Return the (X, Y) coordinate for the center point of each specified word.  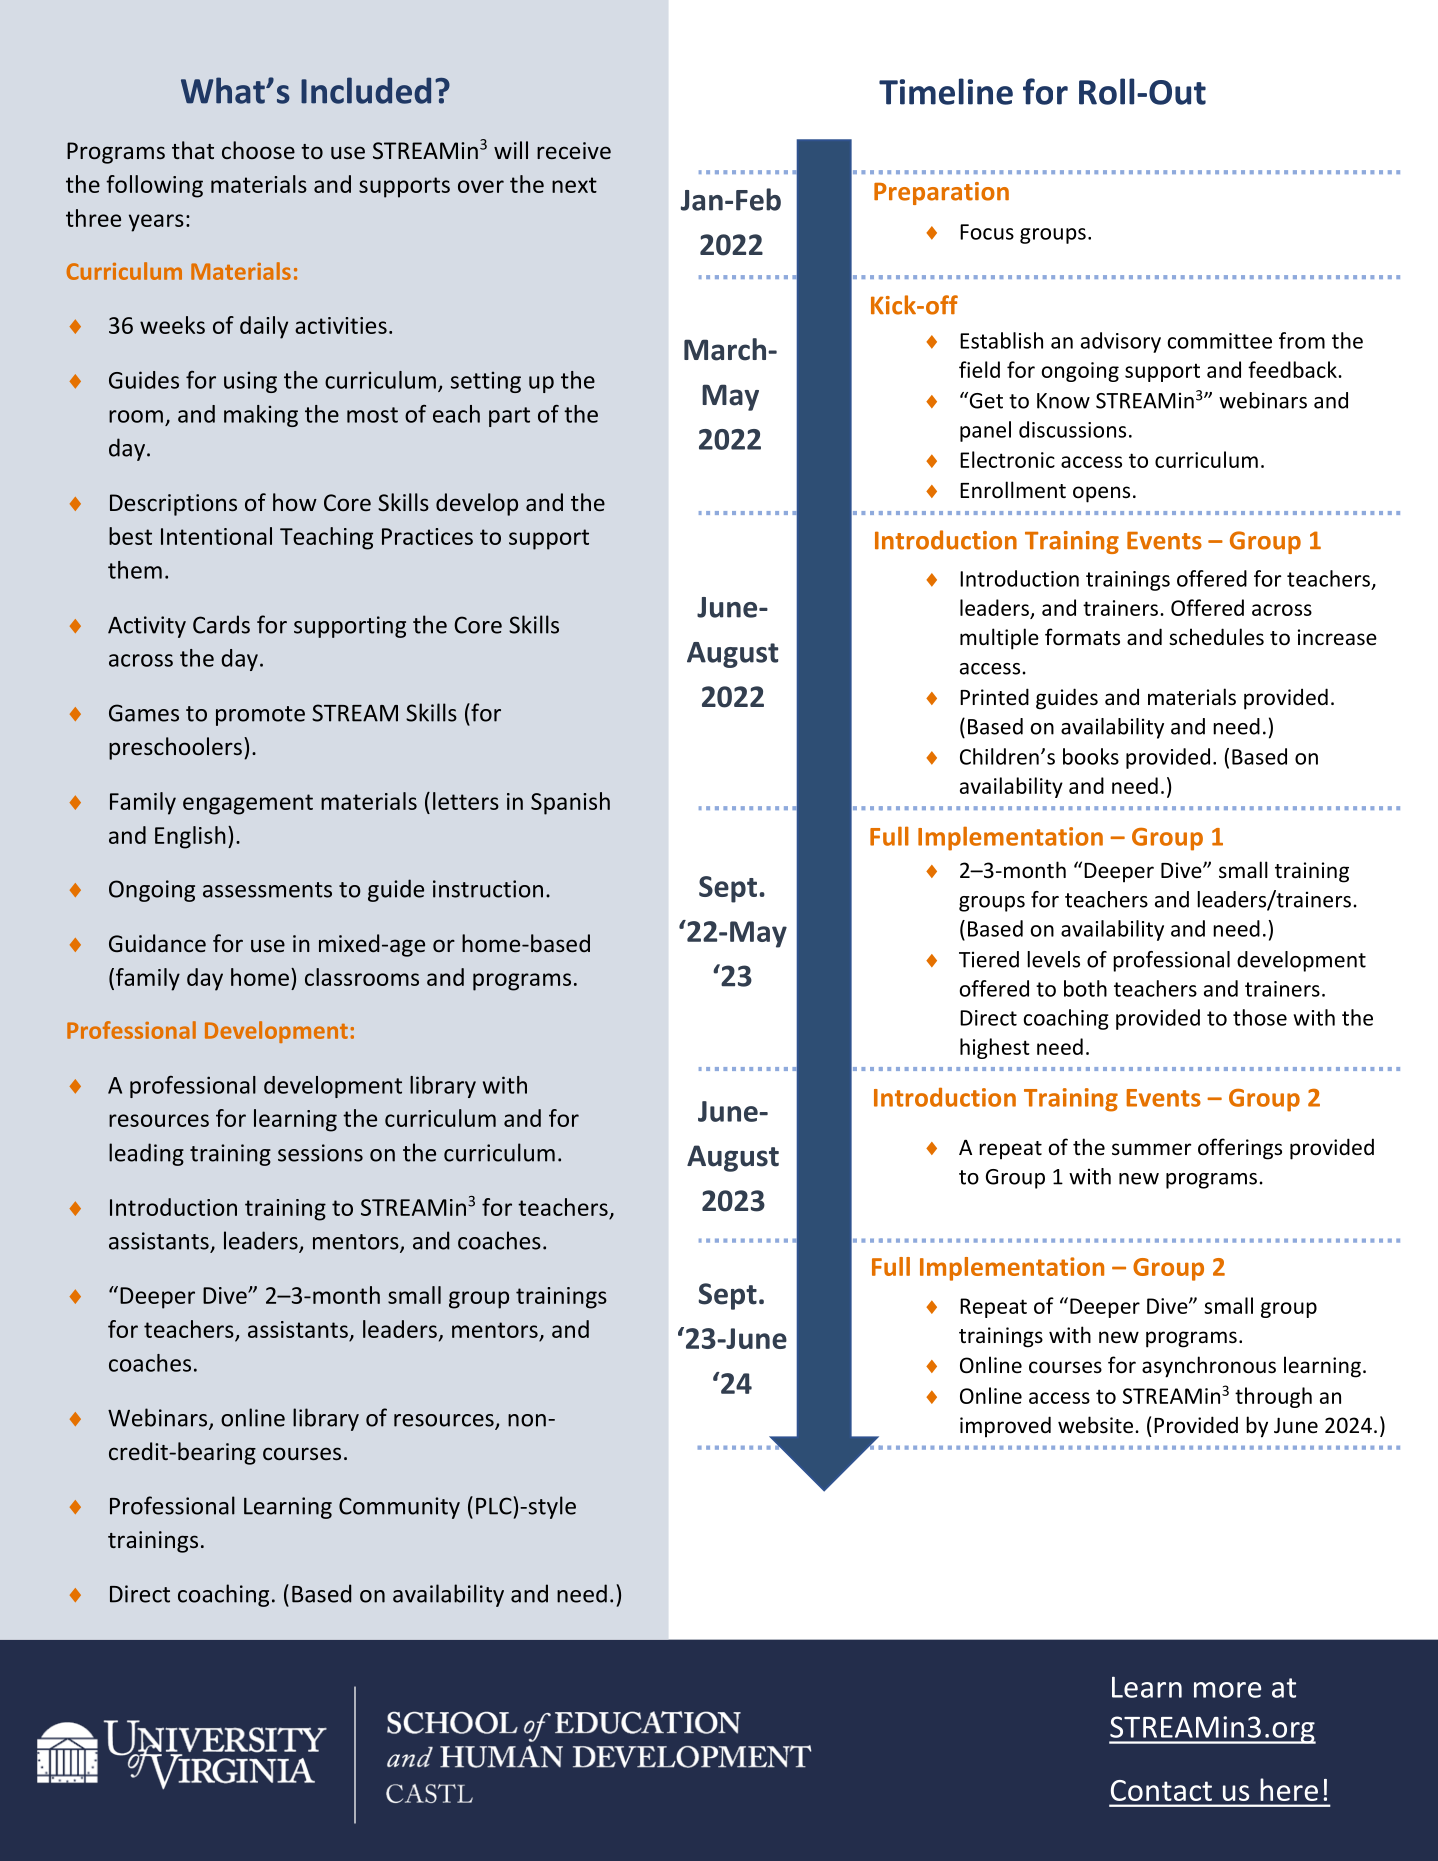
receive (574, 150)
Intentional (216, 536)
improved (1005, 1427)
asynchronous (1209, 1367)
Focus (987, 232)
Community (399, 1508)
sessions (320, 1153)
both (1085, 988)
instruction (488, 889)
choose (258, 150)
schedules (1216, 637)
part (509, 417)
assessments (267, 890)
